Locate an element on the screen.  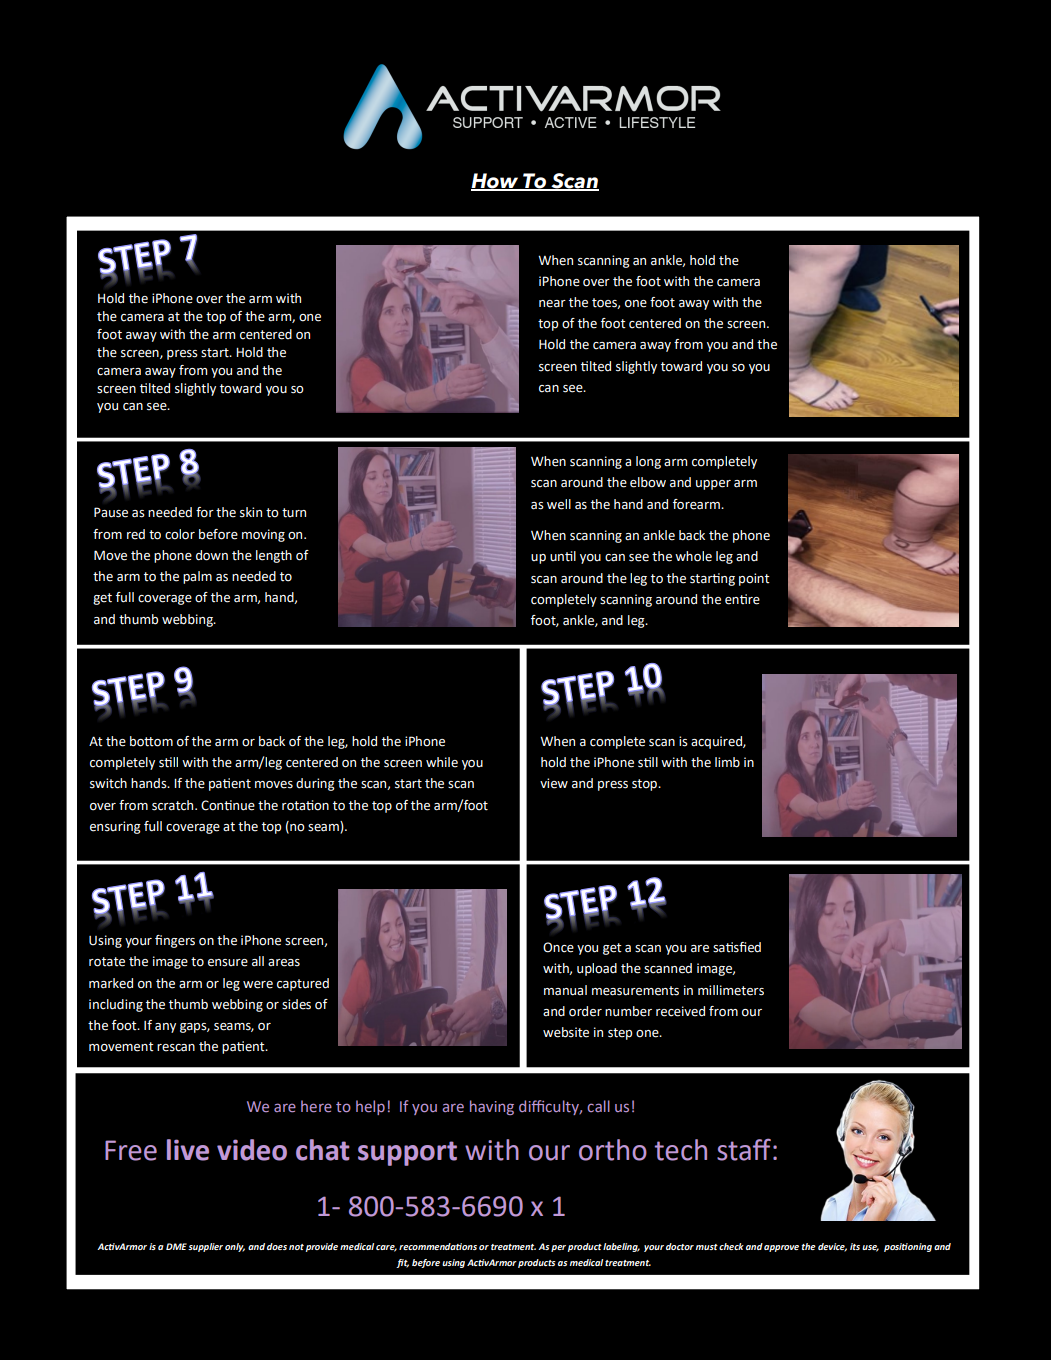
until is located at coordinates (563, 556).
